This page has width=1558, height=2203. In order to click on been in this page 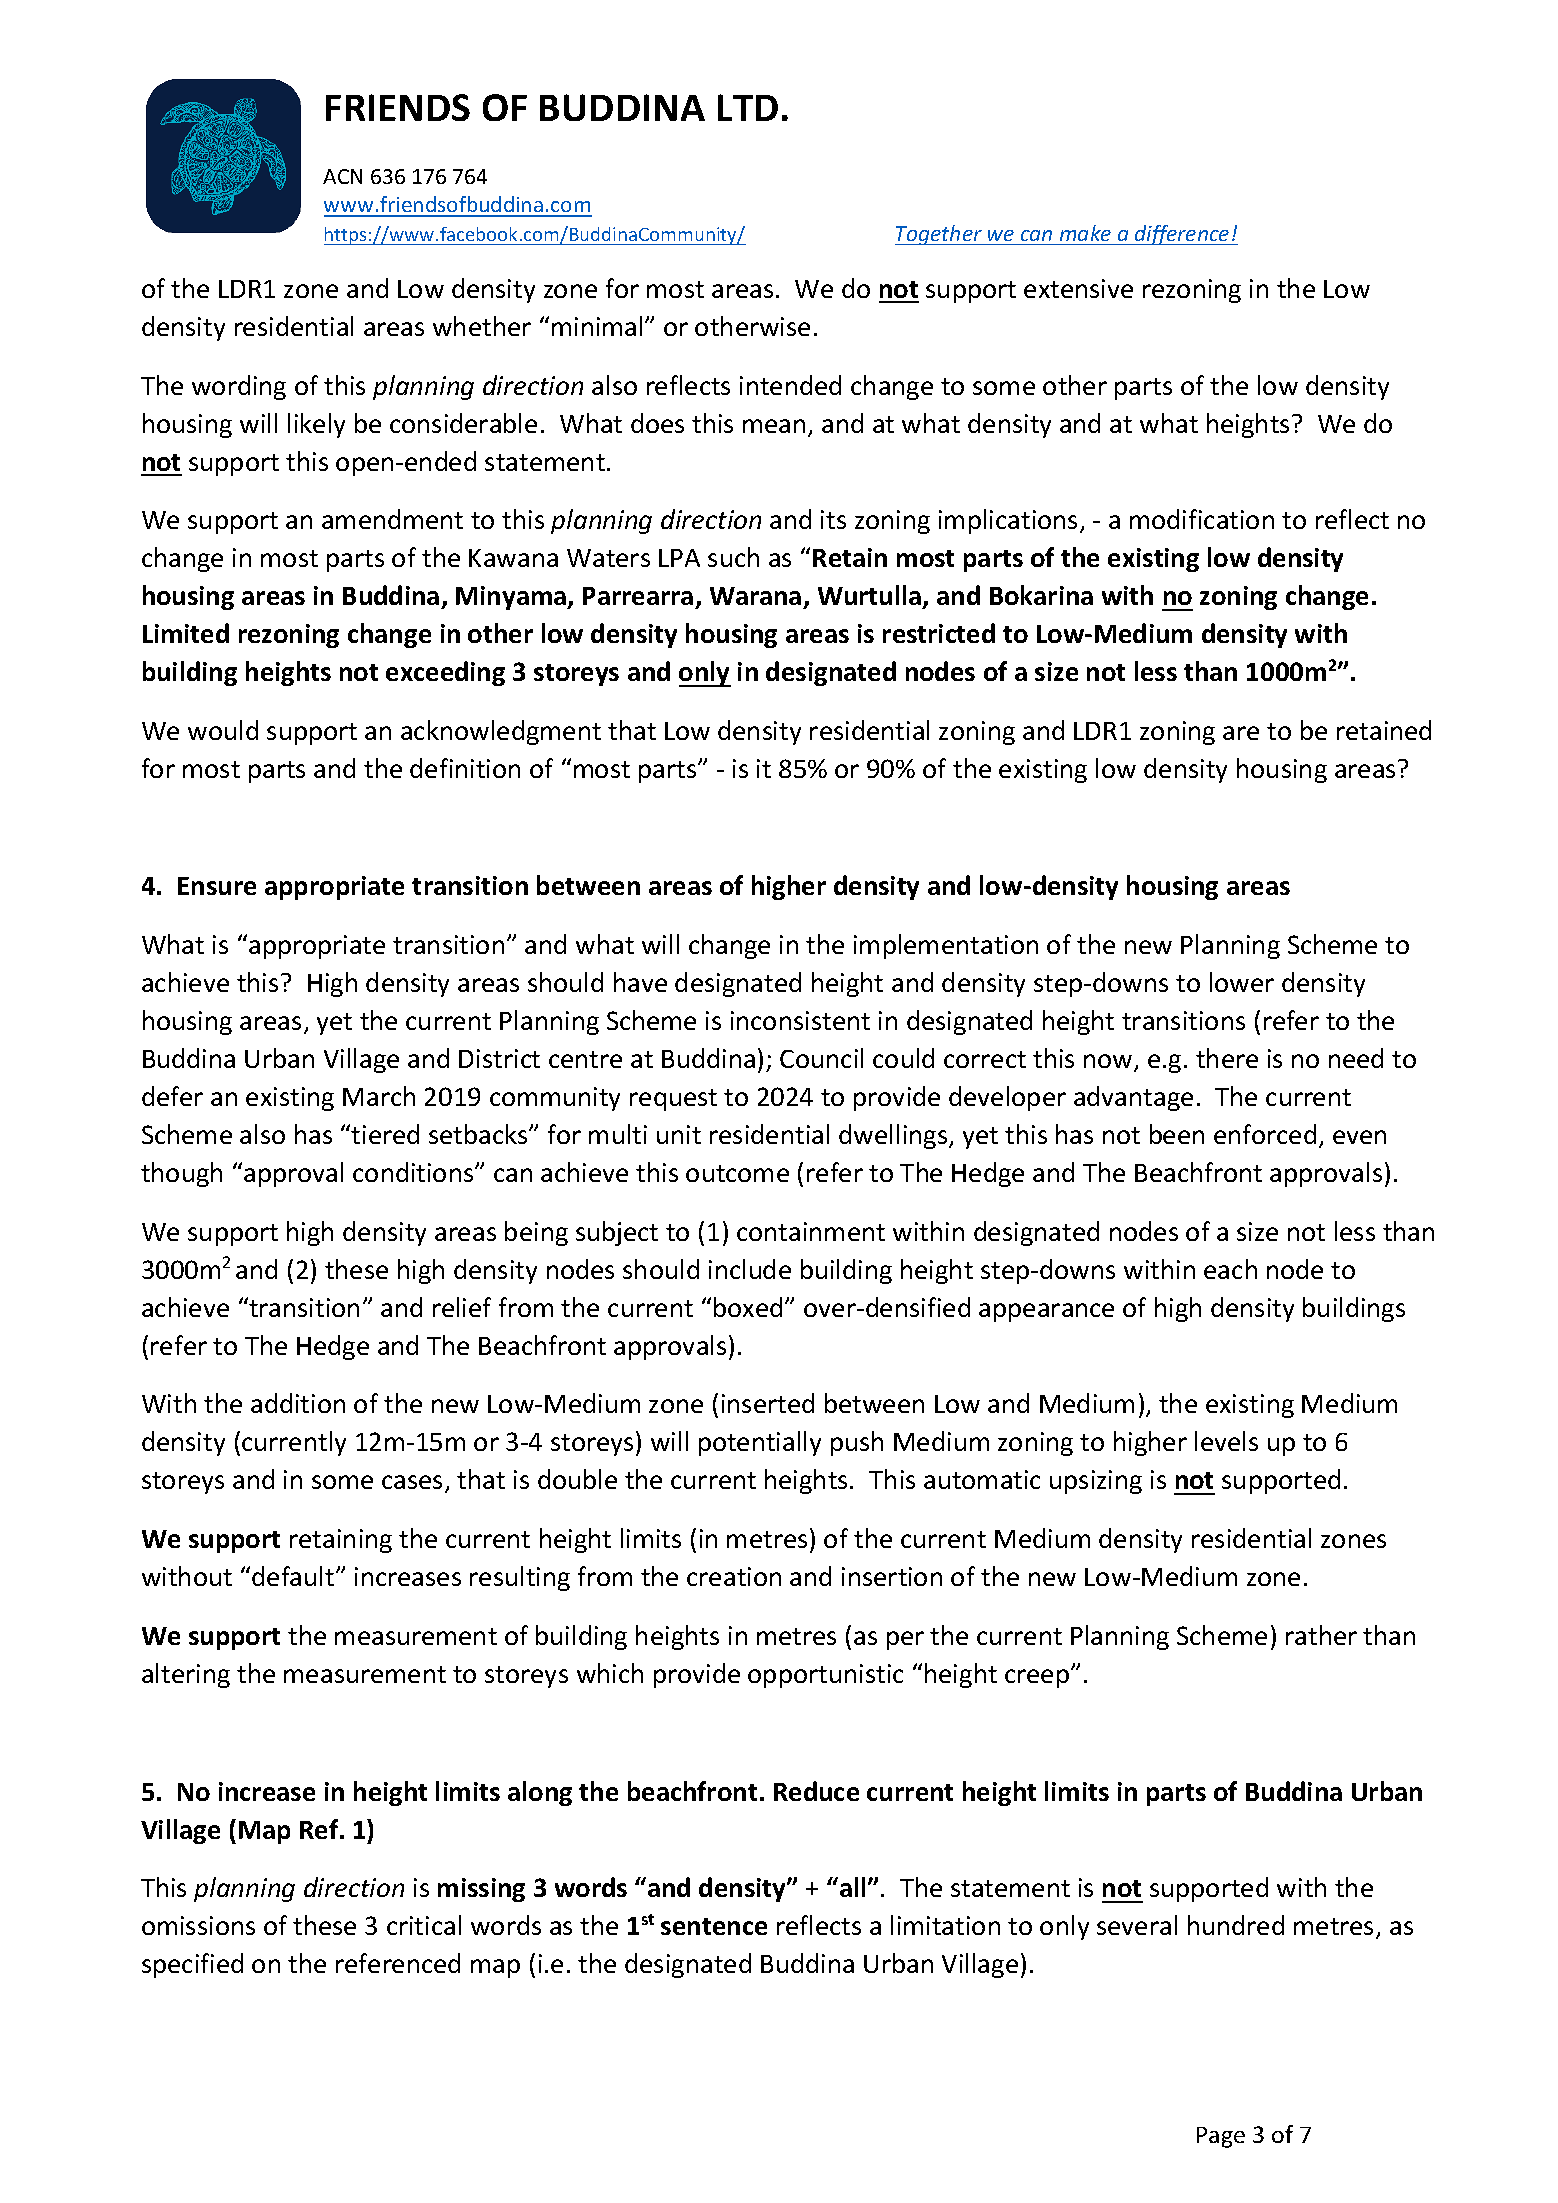, I will do `click(1177, 1134)`.
